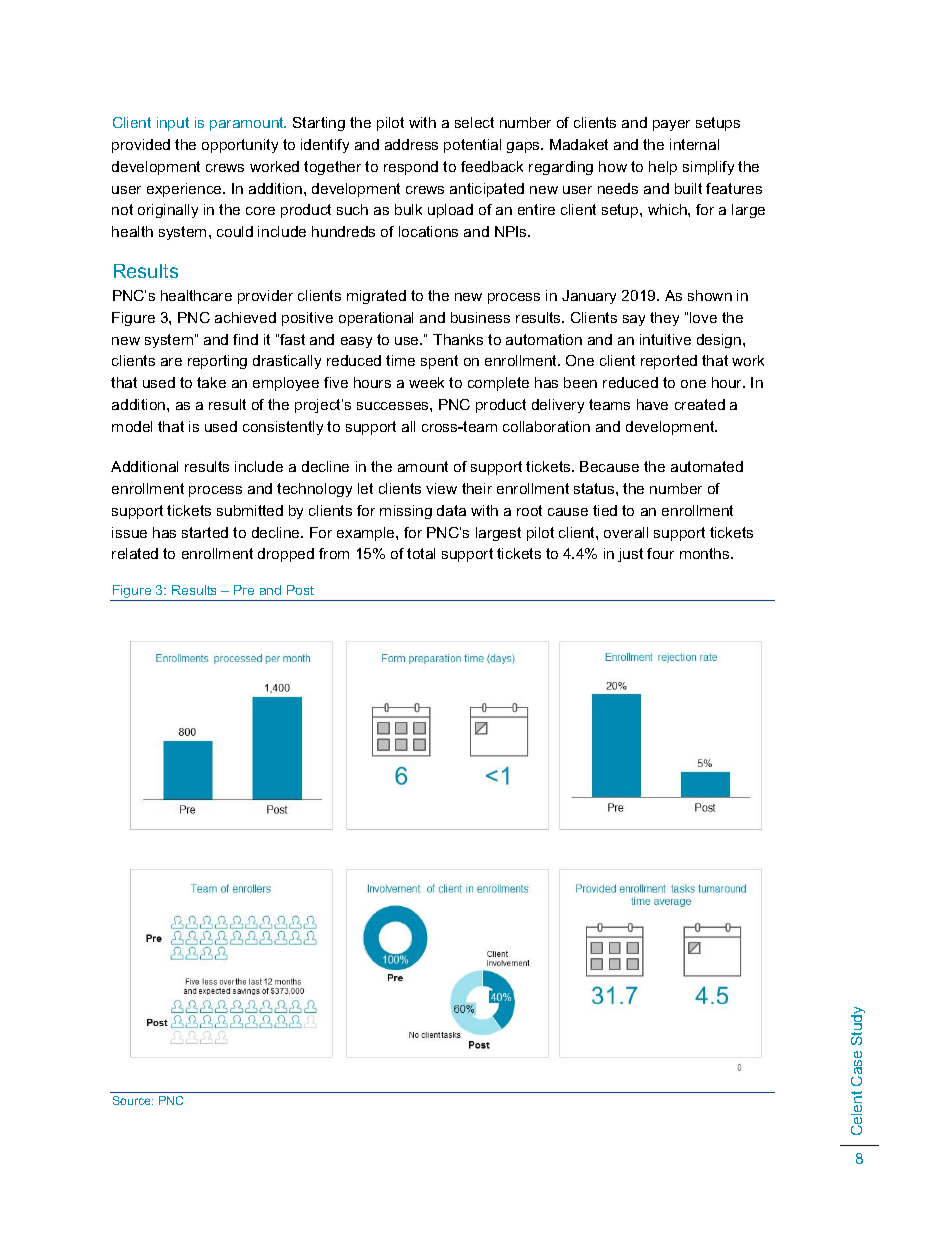  Describe the element at coordinates (421, 553) in the screenshot. I see `total` at that location.
